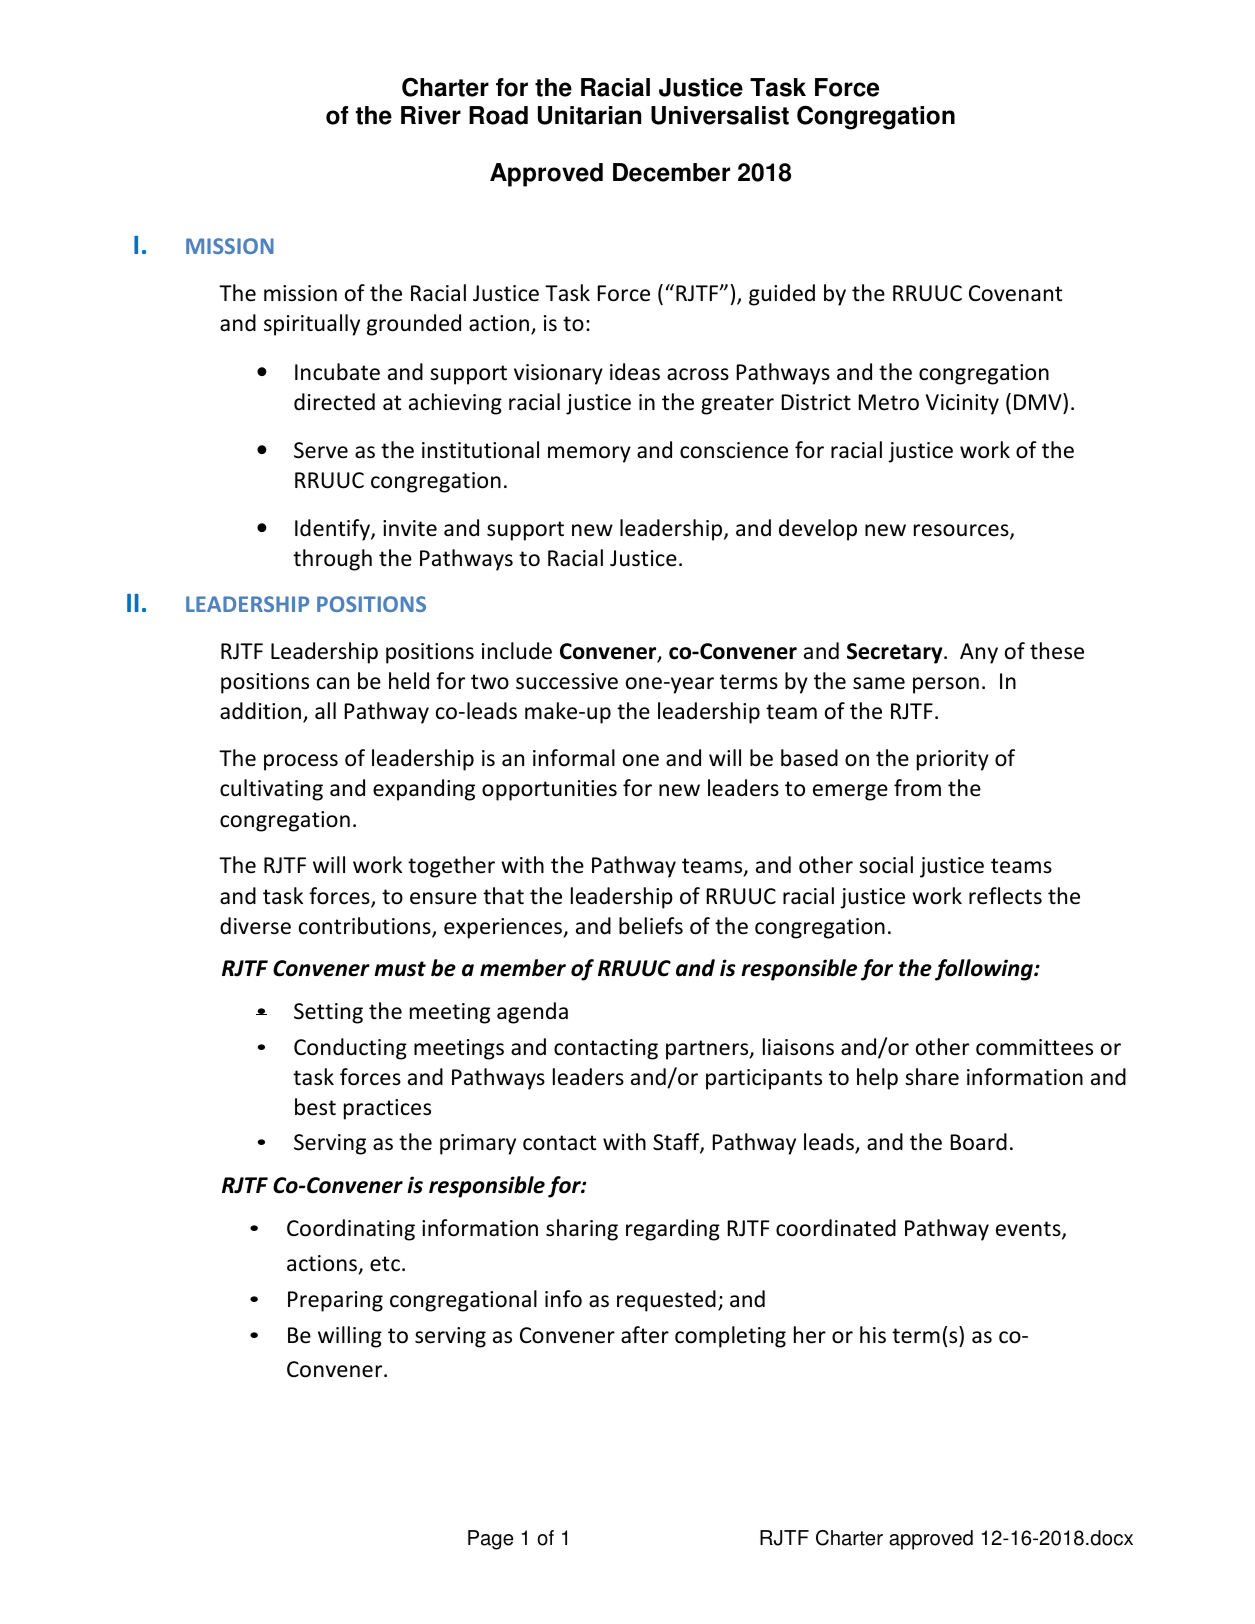  Describe the element at coordinates (917, 788) in the page. I see `from` at that location.
